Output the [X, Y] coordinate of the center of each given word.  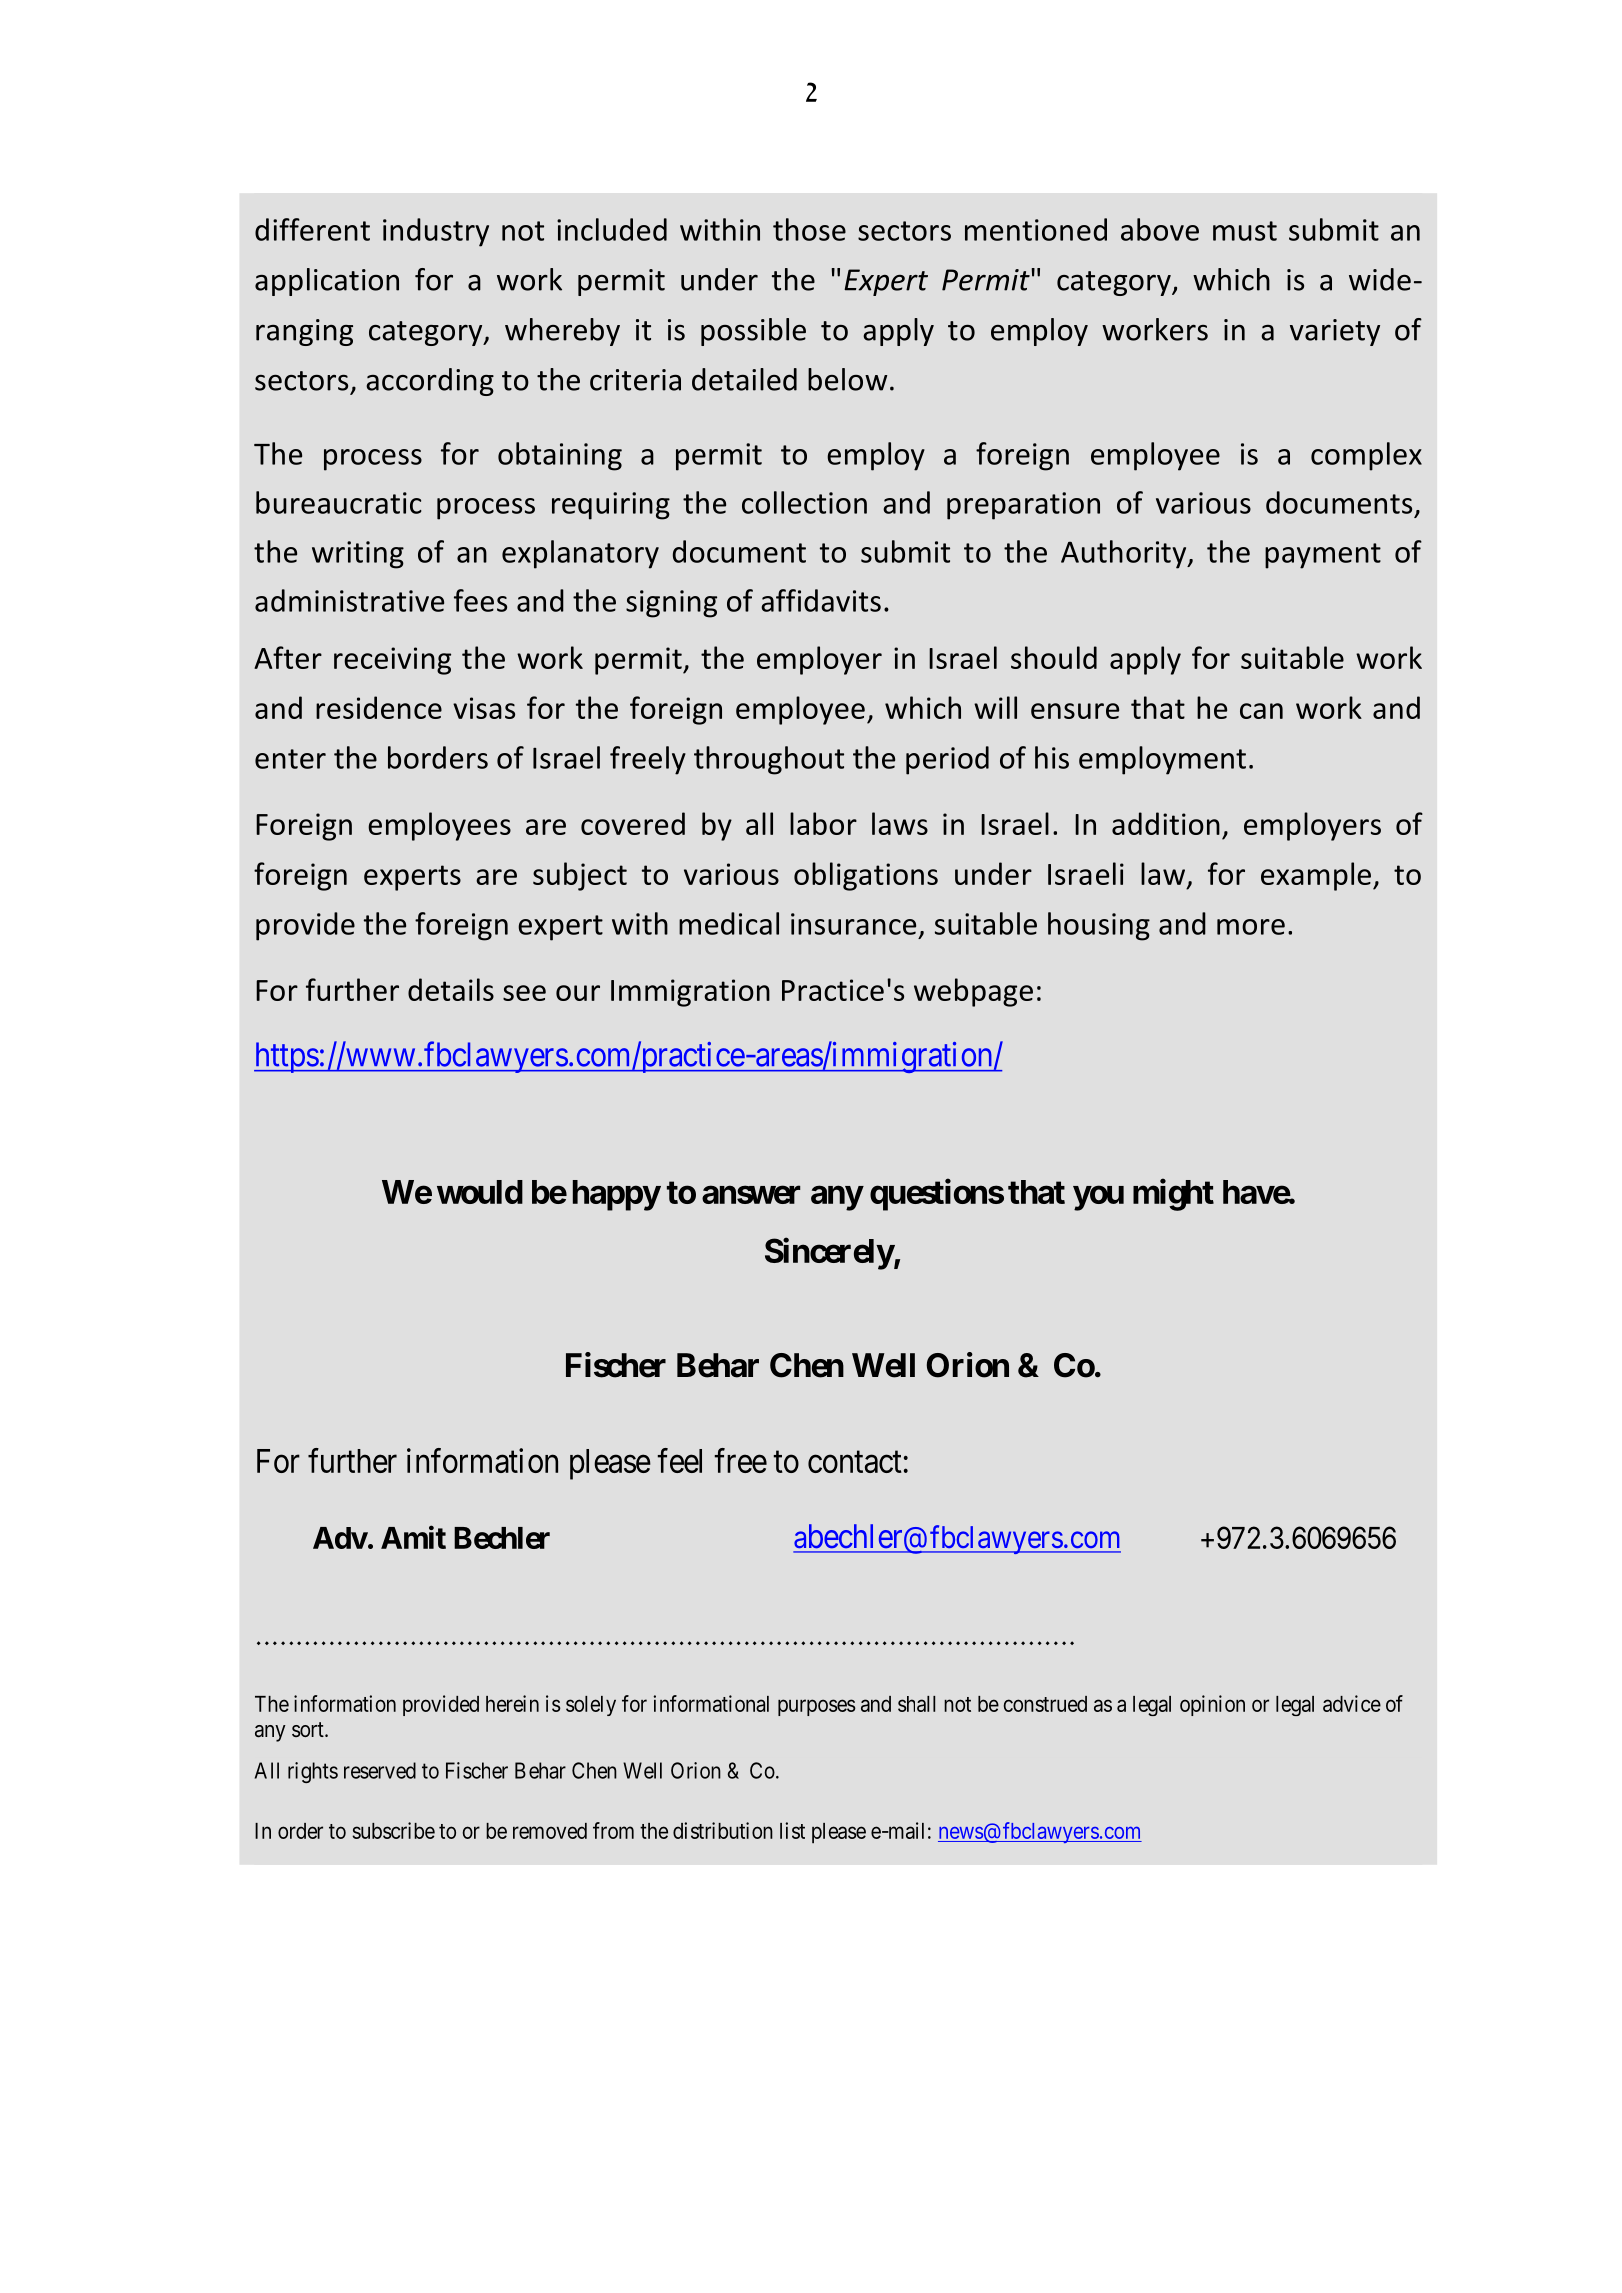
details [451, 989]
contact [855, 1462]
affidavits [821, 600]
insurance [853, 924]
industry [436, 232]
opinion [1212, 1705]
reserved [380, 1770]
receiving [392, 661]
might [1173, 1195]
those [809, 229]
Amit [413, 1537]
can [1261, 711]
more [1251, 927]
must [1245, 231]
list [792, 1830]
